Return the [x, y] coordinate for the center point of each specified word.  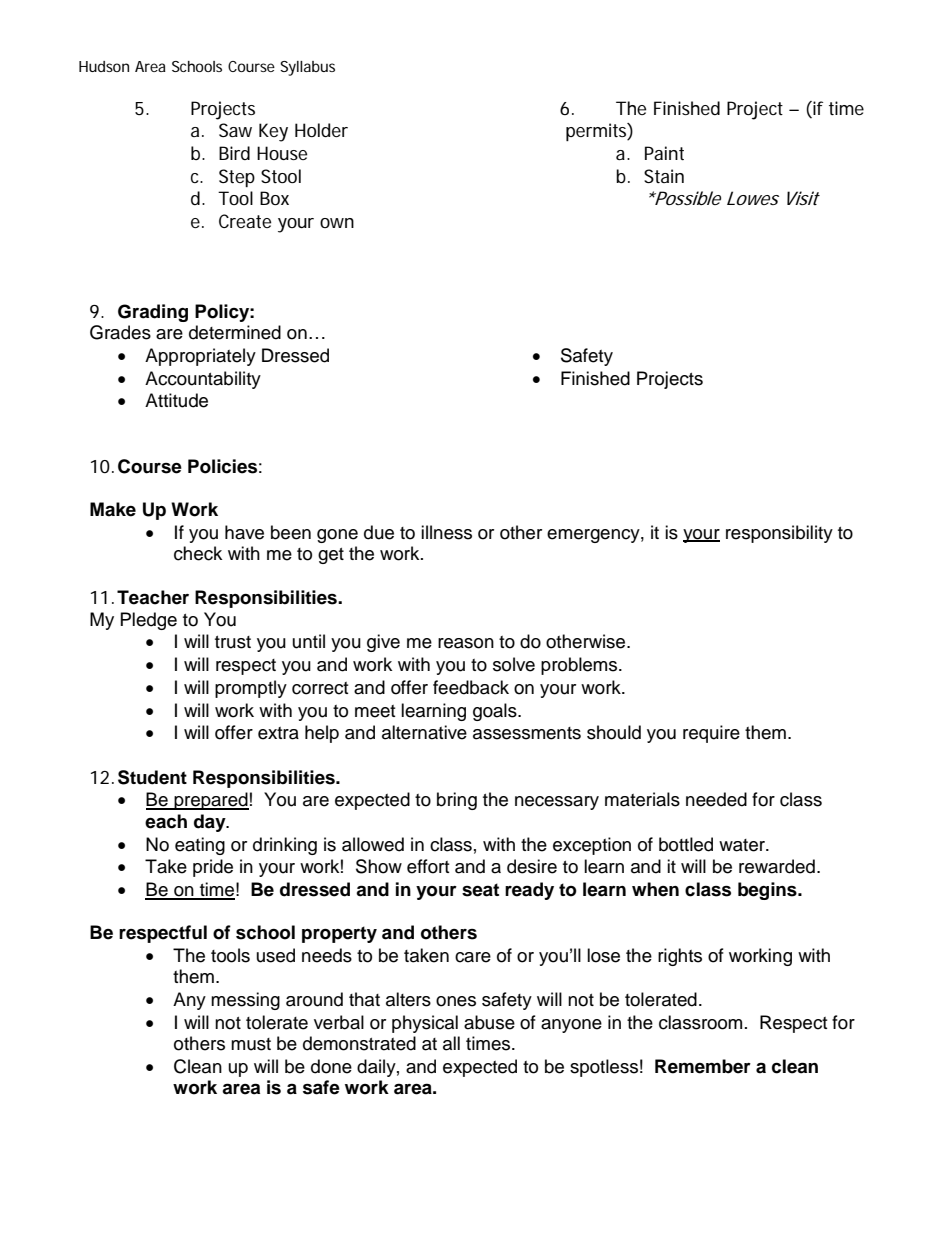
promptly [251, 689]
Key [273, 132]
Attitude [176, 400]
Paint [664, 153]
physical [425, 1024]
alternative [424, 732]
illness [446, 532]
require [711, 734]
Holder [321, 130]
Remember [703, 1066]
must [251, 1044]
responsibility [779, 534]
